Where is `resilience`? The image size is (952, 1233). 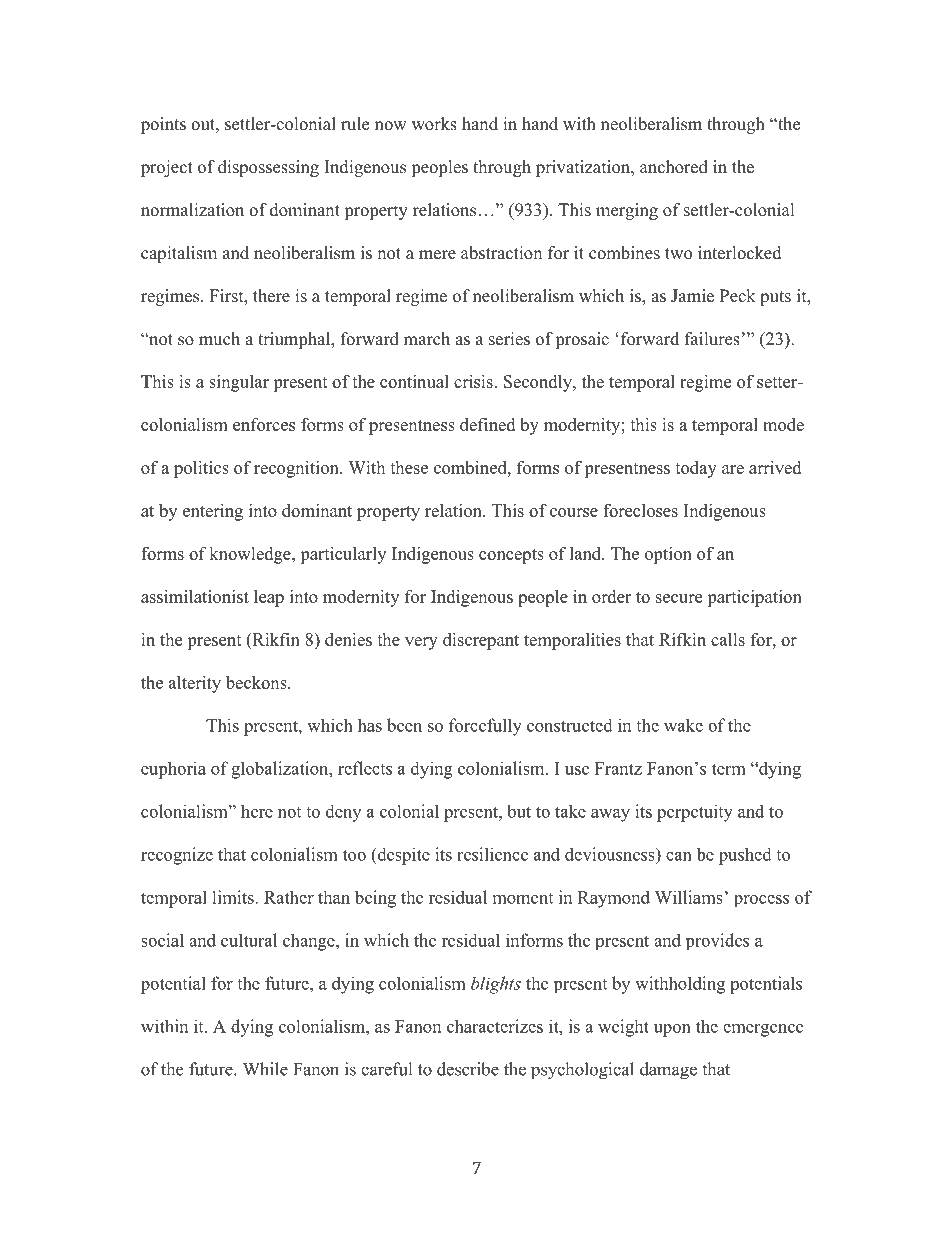 resilience is located at coordinates (492, 854).
